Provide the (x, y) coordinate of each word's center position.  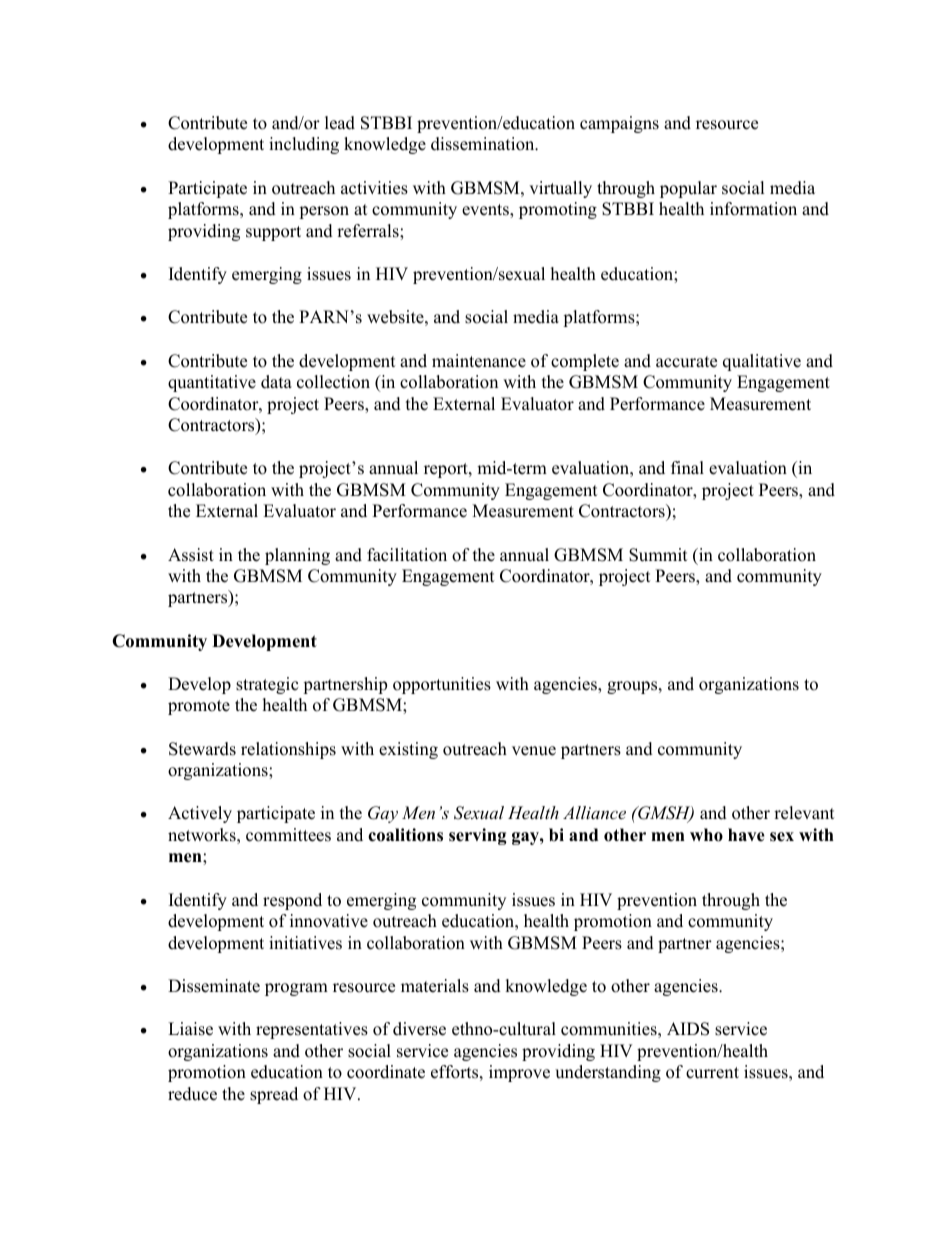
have (746, 835)
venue (534, 751)
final (687, 467)
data (276, 382)
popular (688, 189)
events (486, 211)
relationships (288, 750)
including (304, 145)
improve (519, 1073)
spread (274, 1095)
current (712, 1073)
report (447, 470)
